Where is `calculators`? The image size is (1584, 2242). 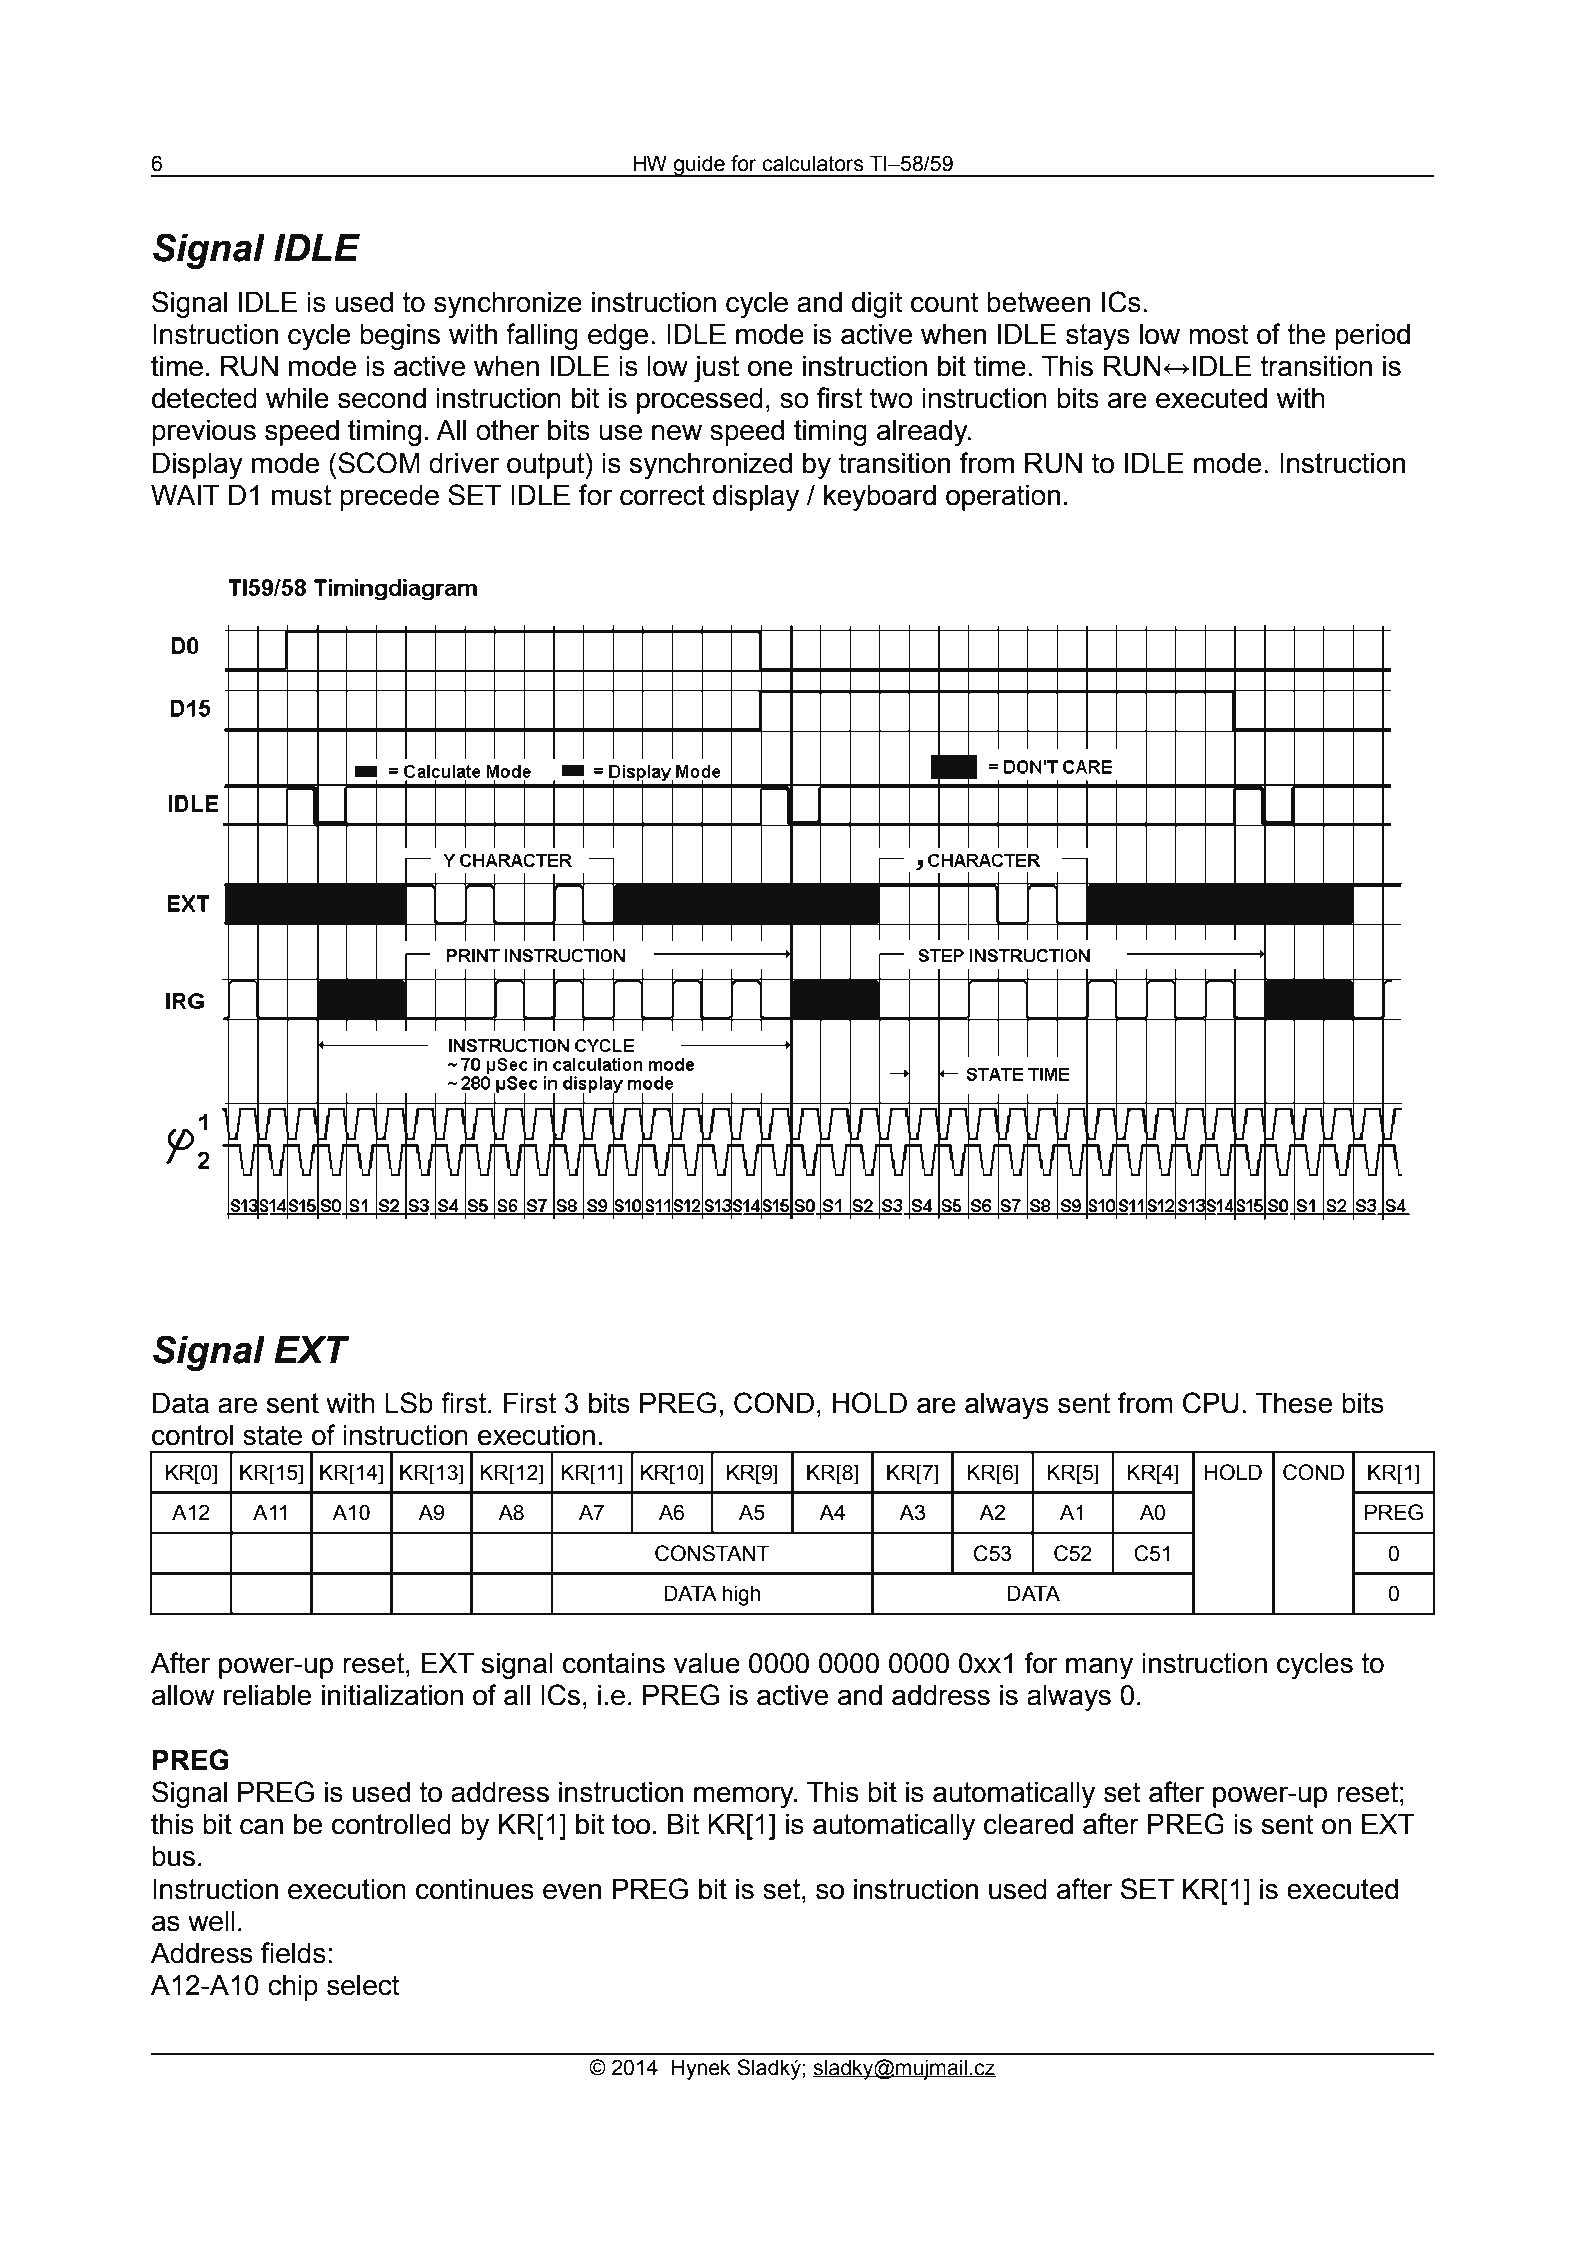 calculators is located at coordinates (813, 163).
